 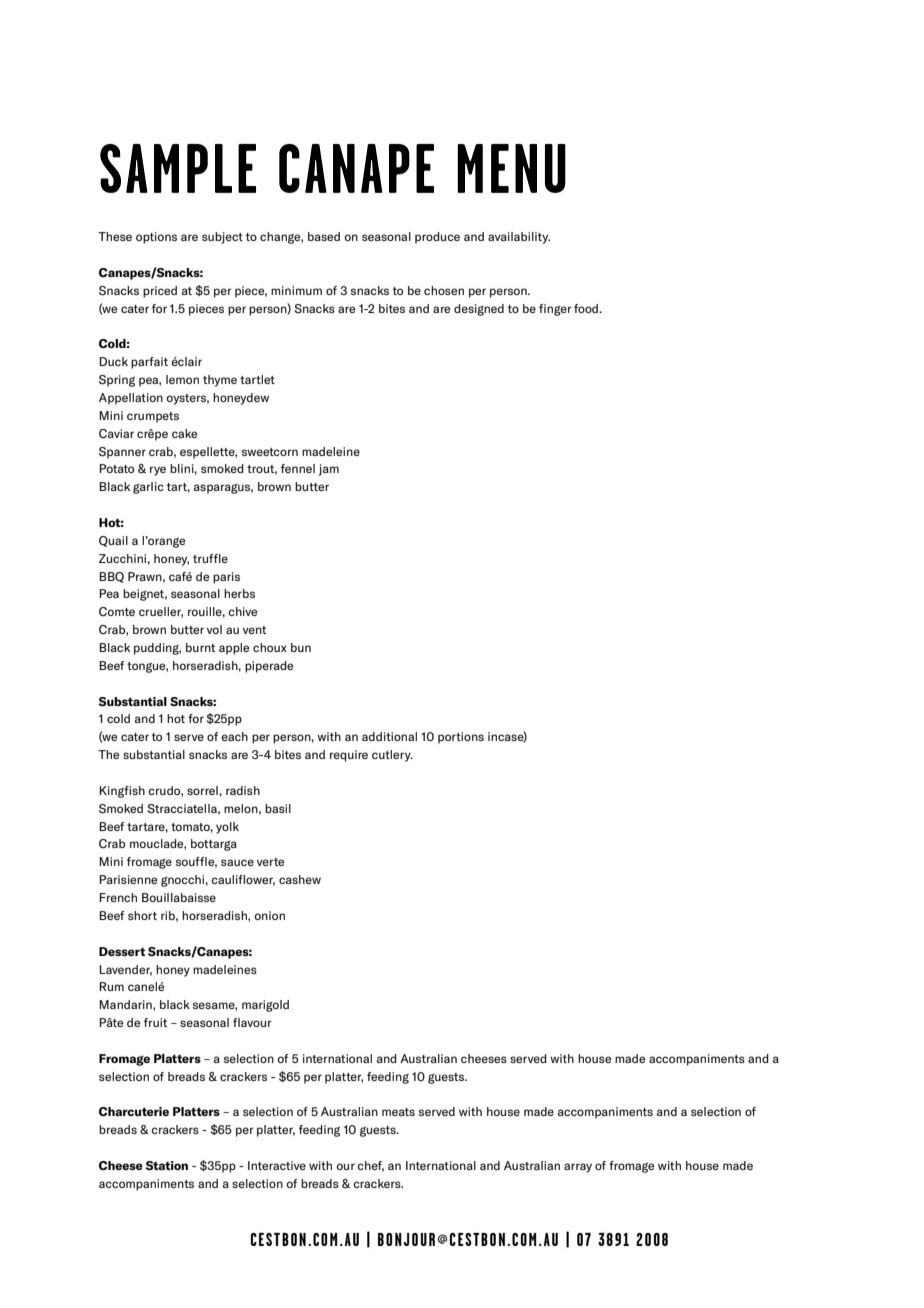 What do you see at coordinates (200, 647) in the image?
I see `burnt` at bounding box center [200, 647].
